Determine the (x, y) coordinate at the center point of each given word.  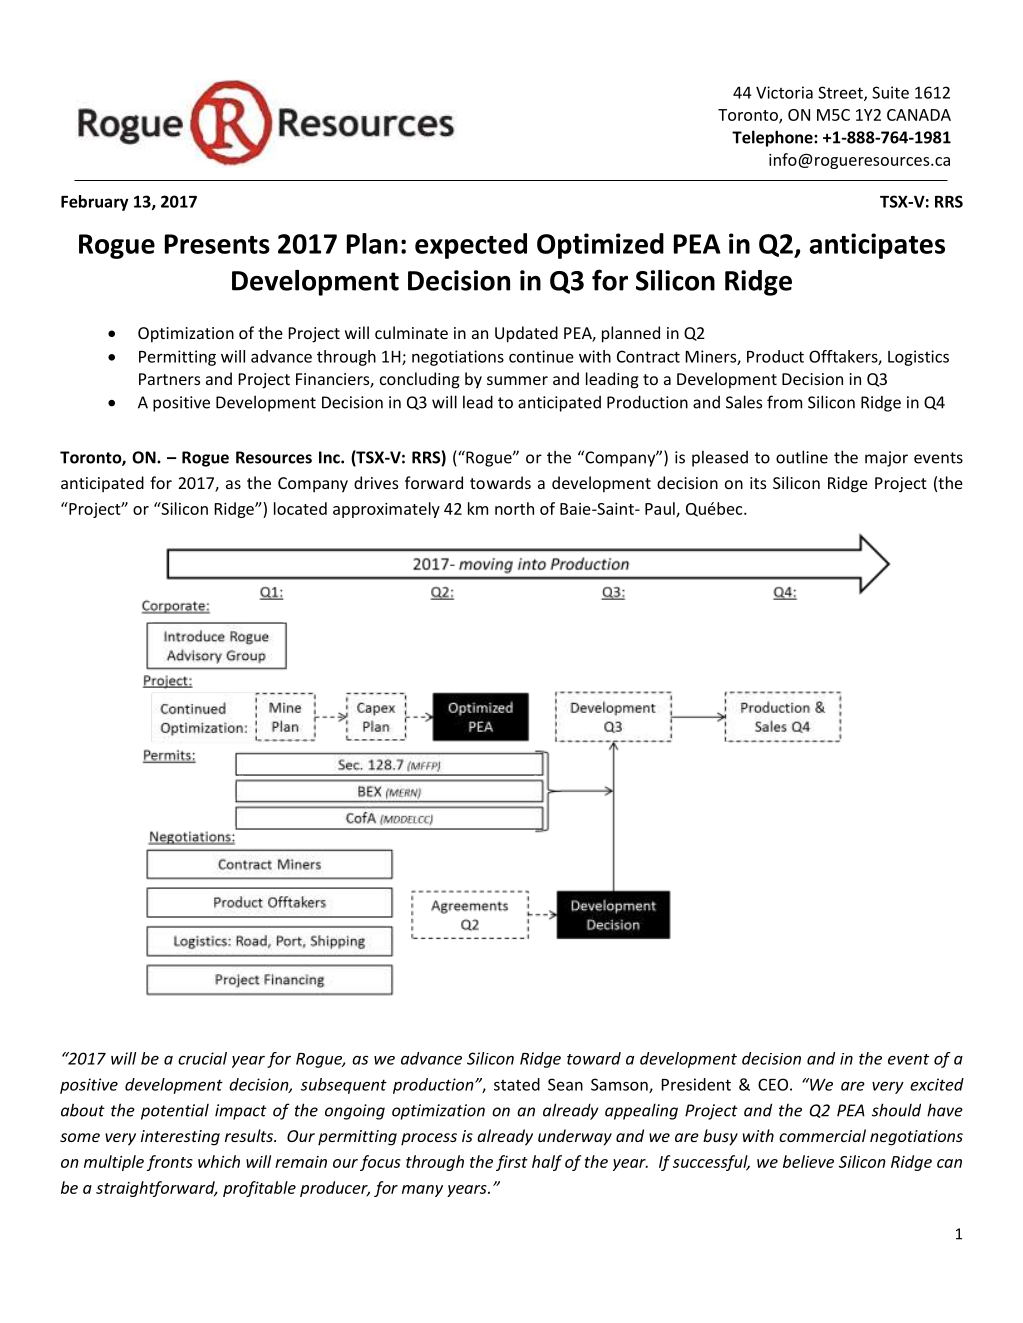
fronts (170, 1163)
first (512, 1163)
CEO (773, 1084)
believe (808, 1161)
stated (517, 1084)
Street (841, 93)
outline (802, 457)
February (95, 203)
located (300, 508)
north (514, 508)
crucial (202, 1058)
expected (471, 246)
